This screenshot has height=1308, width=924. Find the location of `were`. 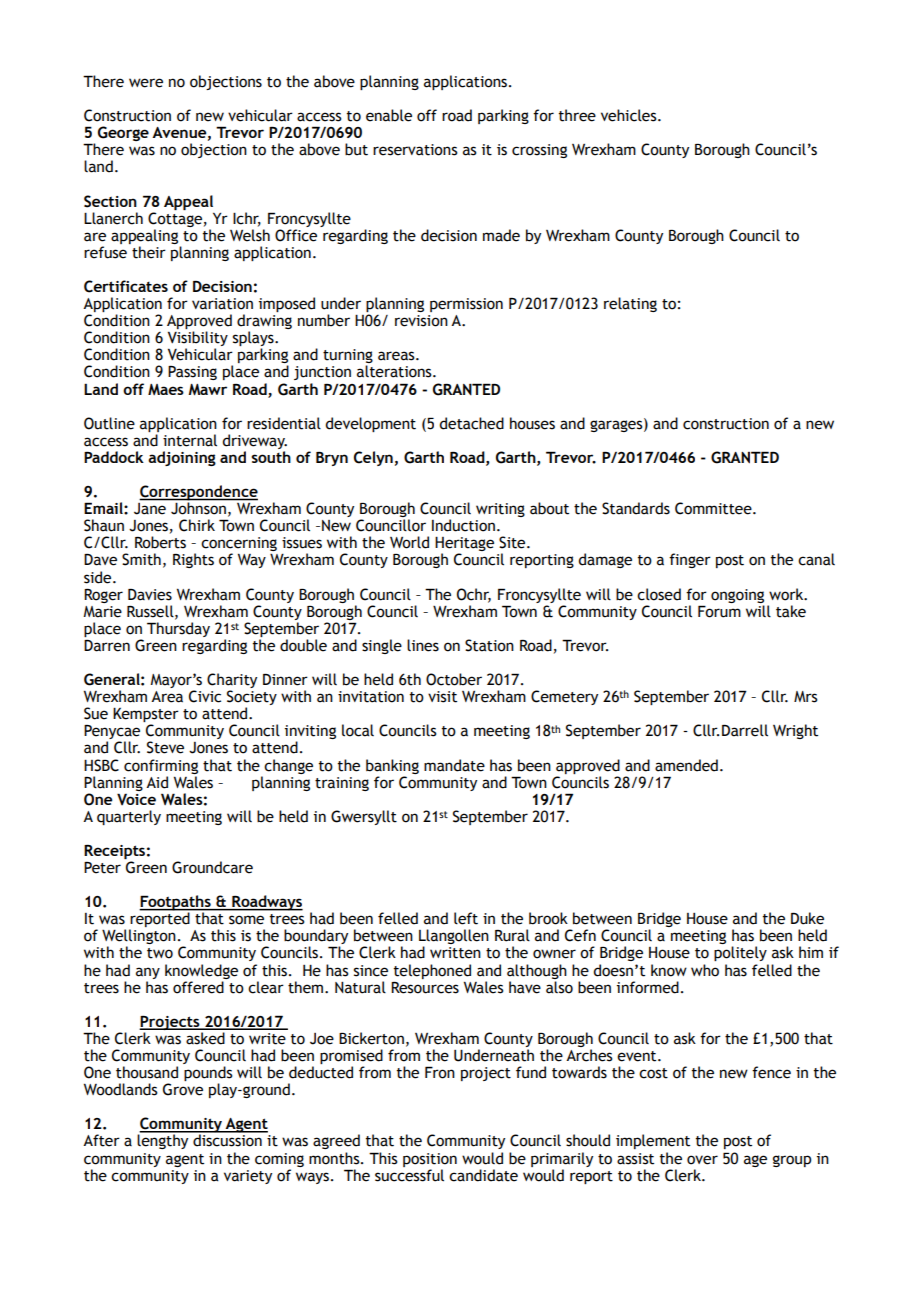

were is located at coordinates (146, 83).
